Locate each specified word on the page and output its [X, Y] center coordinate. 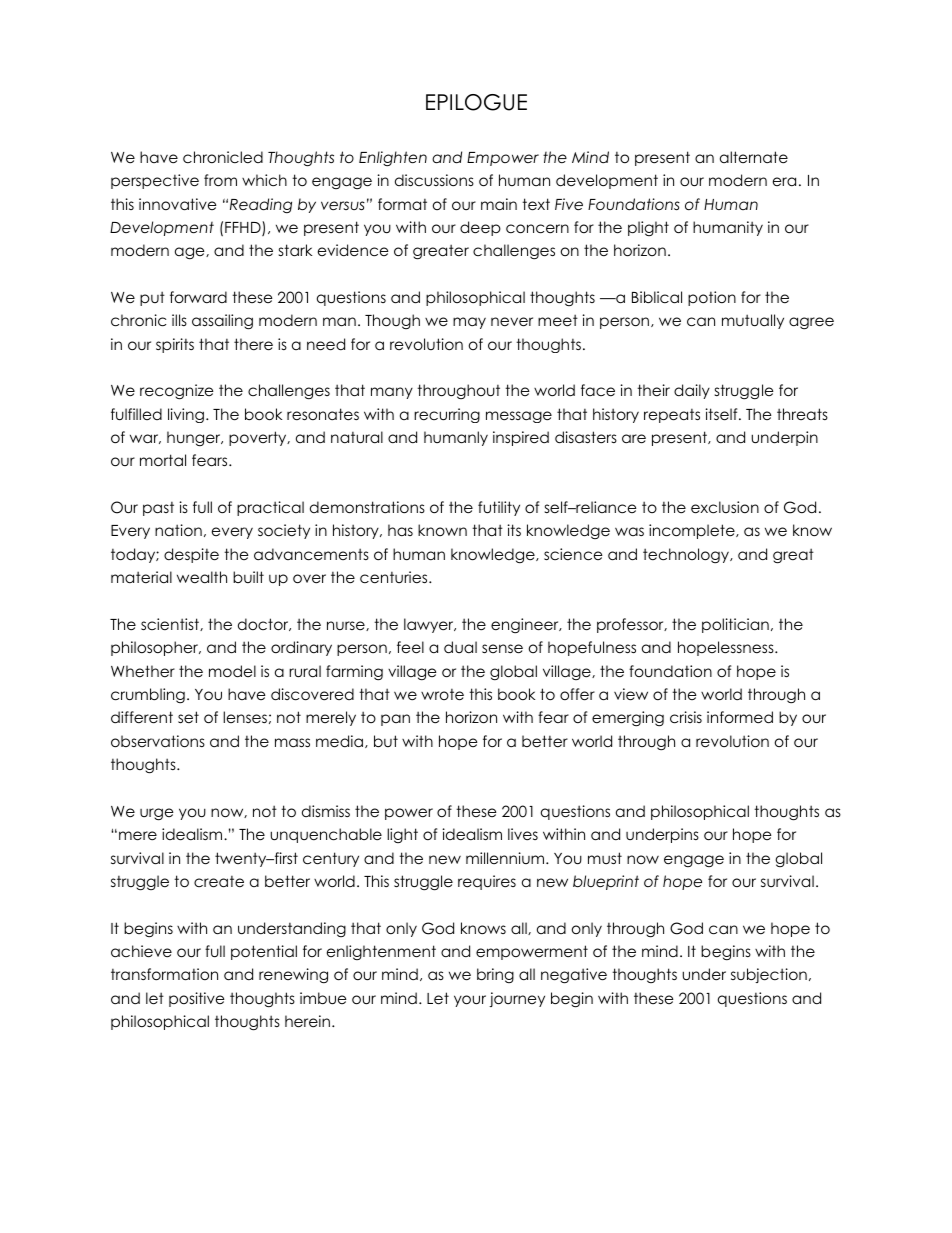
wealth [202, 577]
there [253, 344]
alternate [754, 157]
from [220, 180]
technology [687, 556]
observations [158, 741]
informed [740, 717]
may [469, 323]
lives [523, 834]
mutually [753, 321]
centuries [395, 577]
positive [197, 999]
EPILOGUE [476, 102]
